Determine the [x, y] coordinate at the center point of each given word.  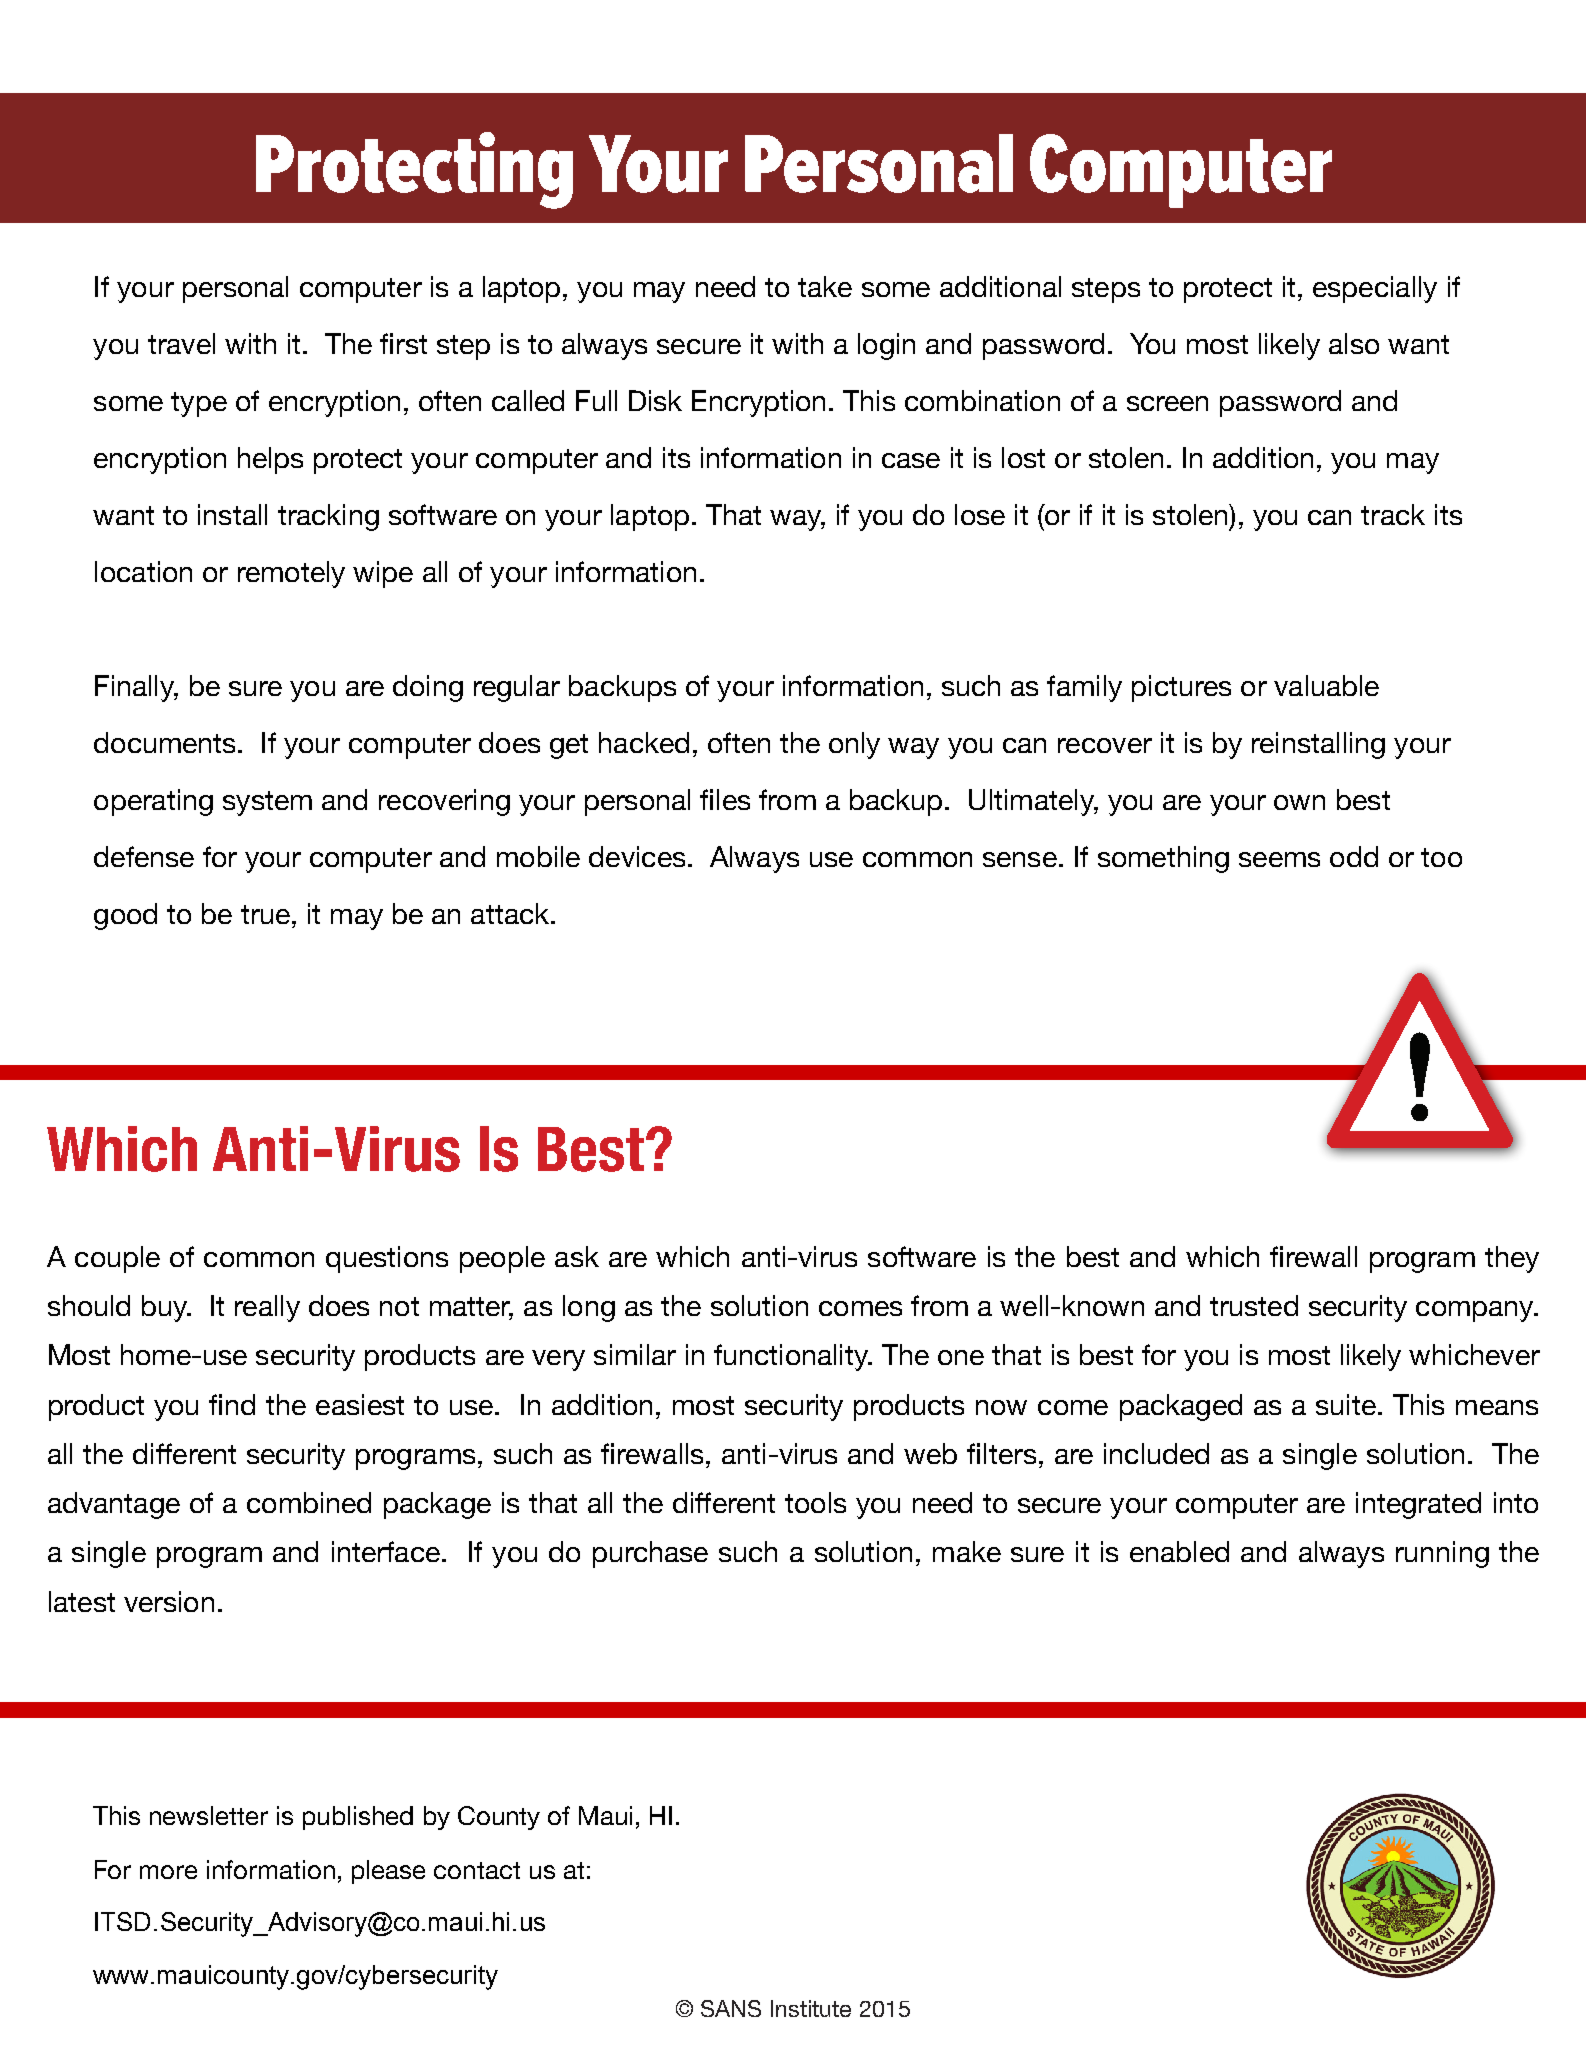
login [886, 346]
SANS [731, 2008]
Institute [811, 2008]
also [1354, 343]
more [168, 1872]
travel [181, 343]
